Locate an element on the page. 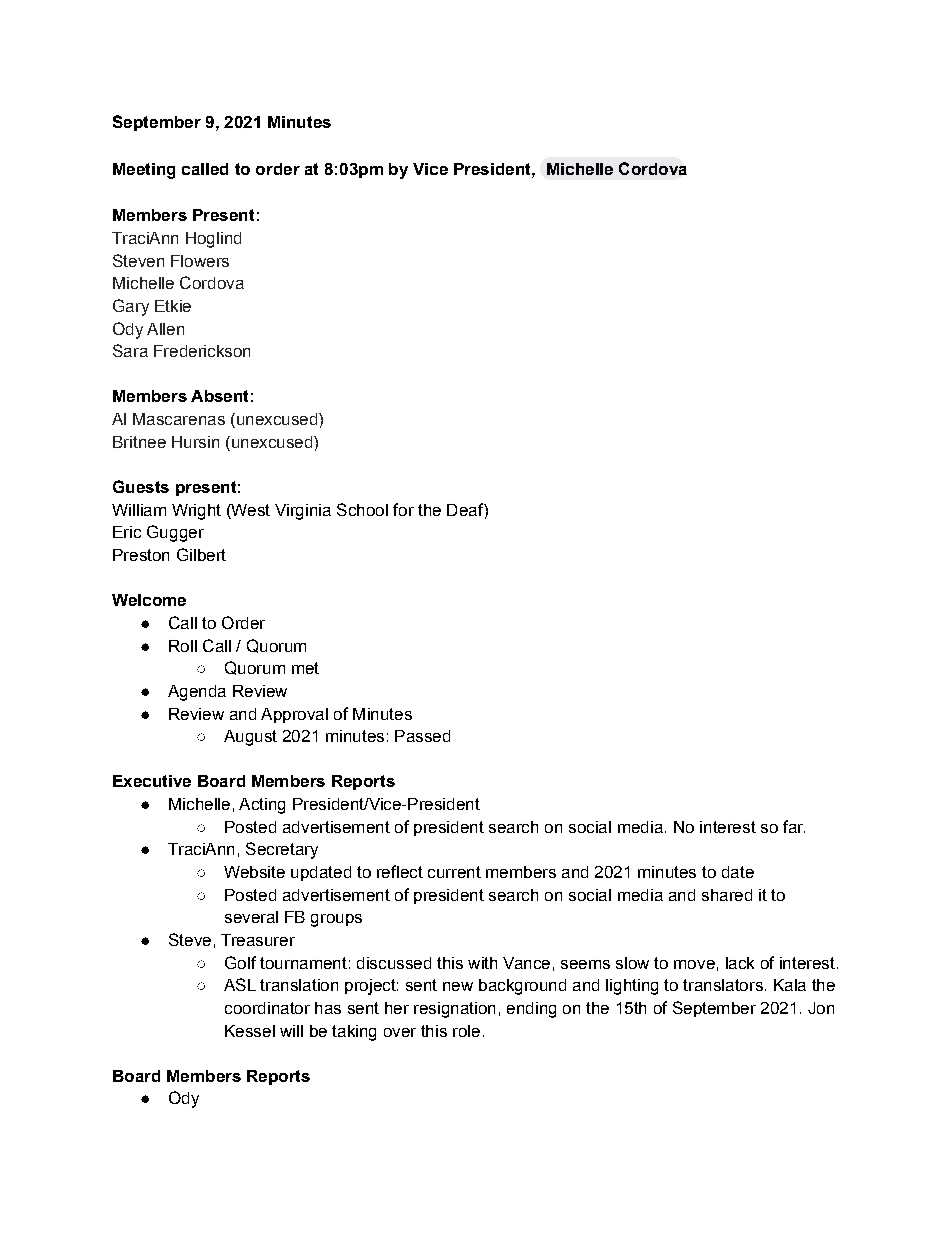  for is located at coordinates (403, 509).
